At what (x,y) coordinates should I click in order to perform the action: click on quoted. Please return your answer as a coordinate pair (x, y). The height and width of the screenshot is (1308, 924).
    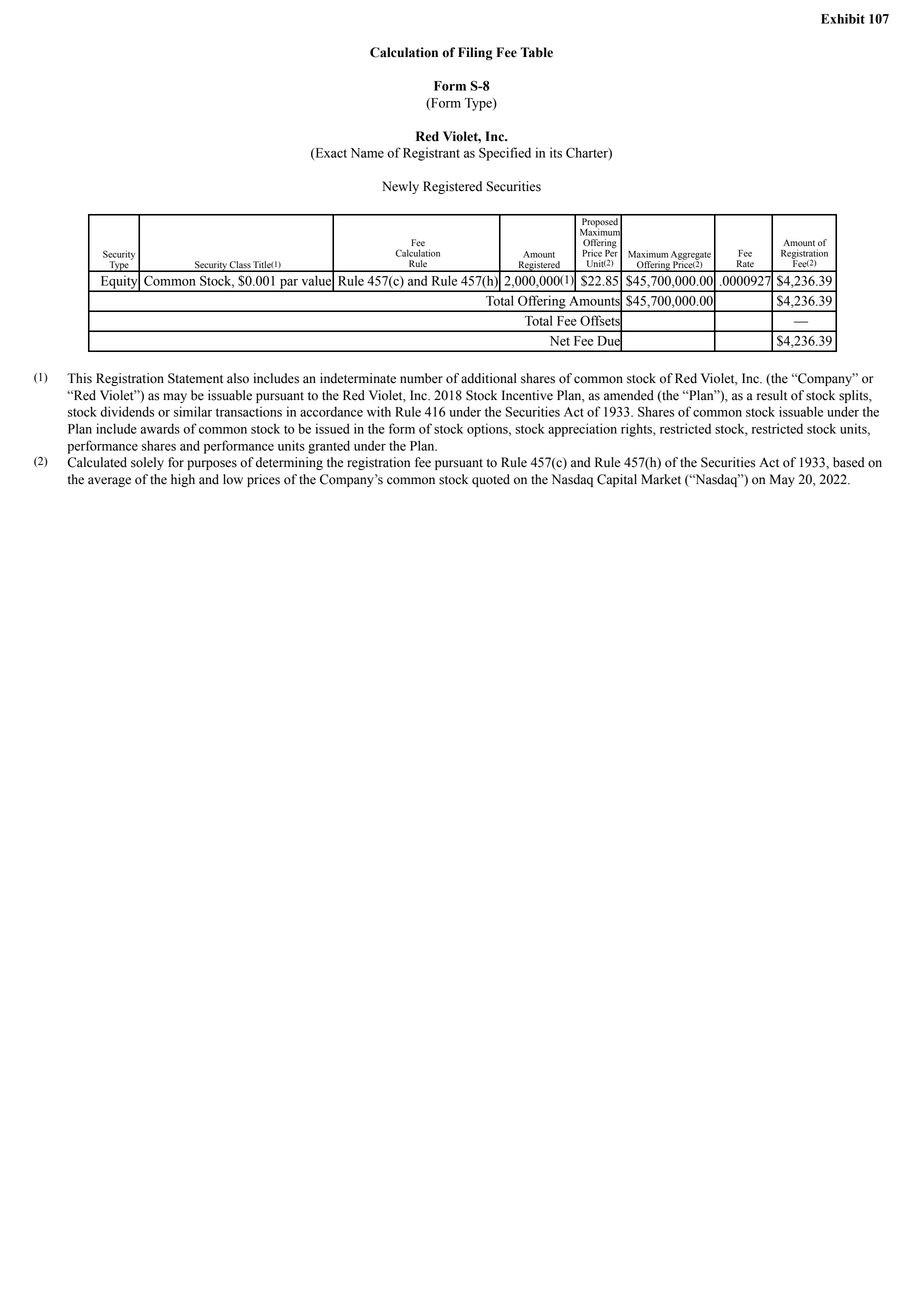
    Looking at the image, I should click on (491, 480).
